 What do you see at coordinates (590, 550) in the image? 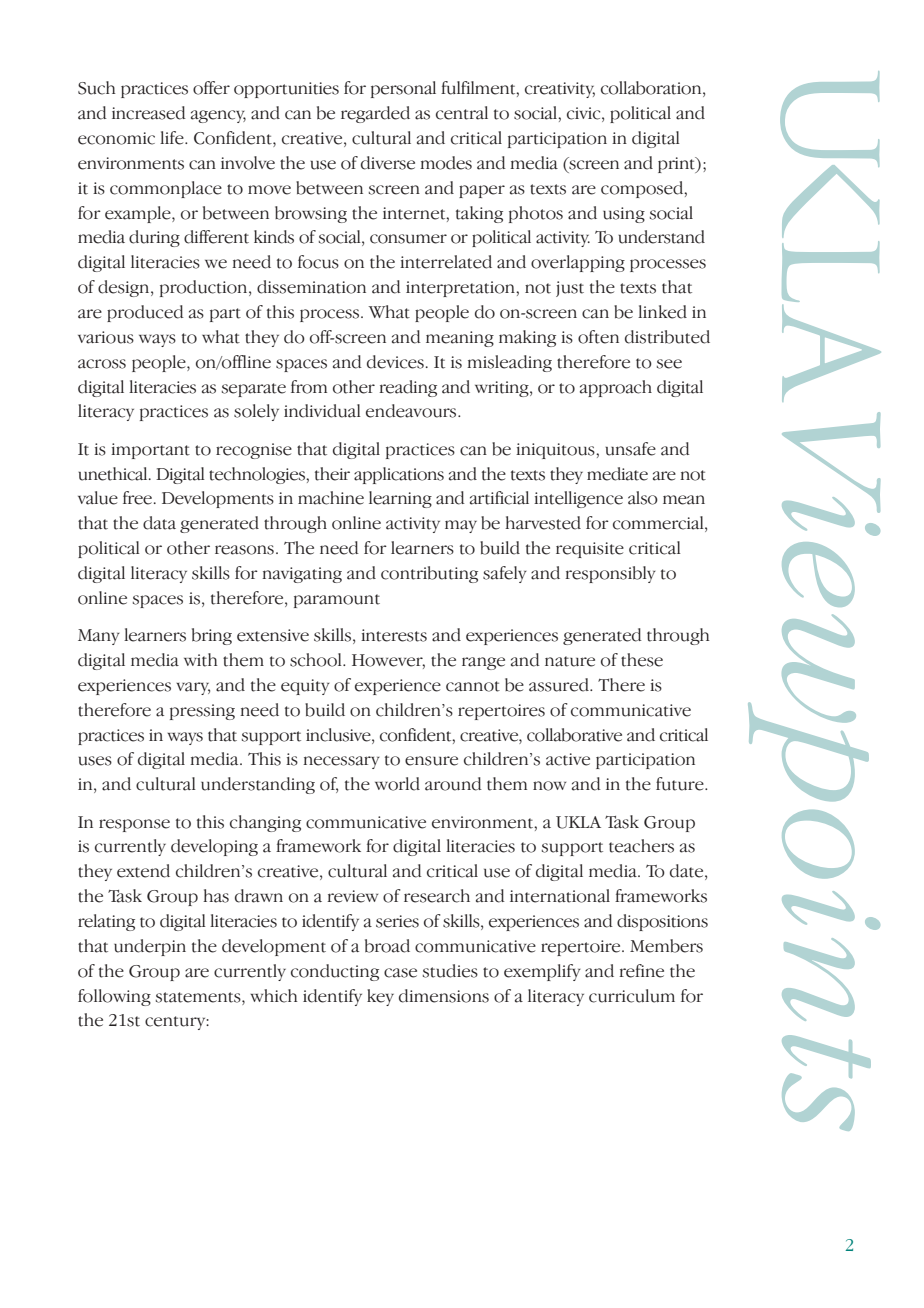
I see `requisite` at bounding box center [590, 550].
